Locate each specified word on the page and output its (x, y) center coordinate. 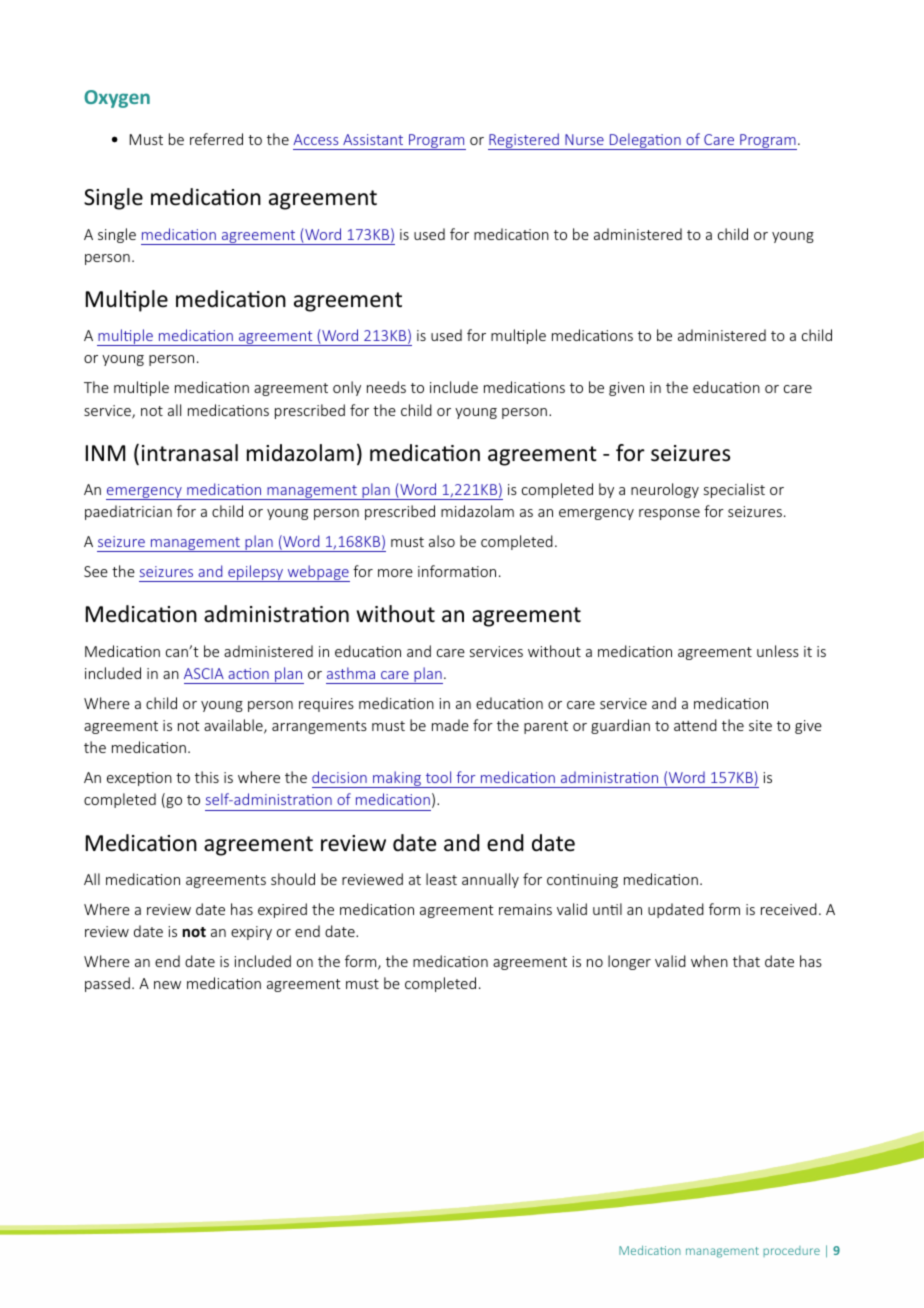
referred (216, 139)
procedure (791, 1251)
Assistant (373, 139)
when (709, 961)
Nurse (584, 139)
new (167, 985)
